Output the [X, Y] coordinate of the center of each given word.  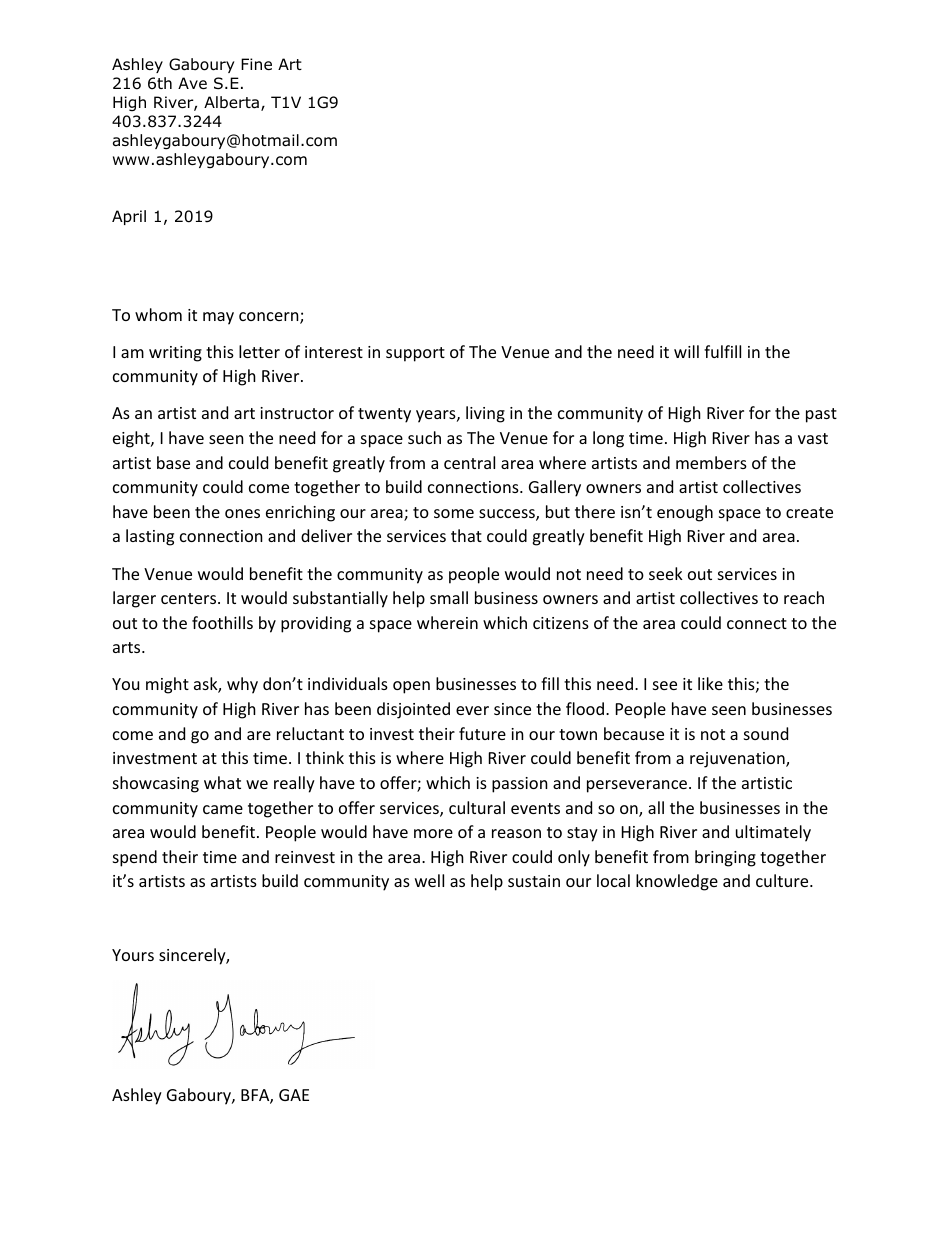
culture [782, 880]
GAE [294, 1095]
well [429, 880]
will [686, 351]
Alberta [231, 102]
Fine [256, 64]
